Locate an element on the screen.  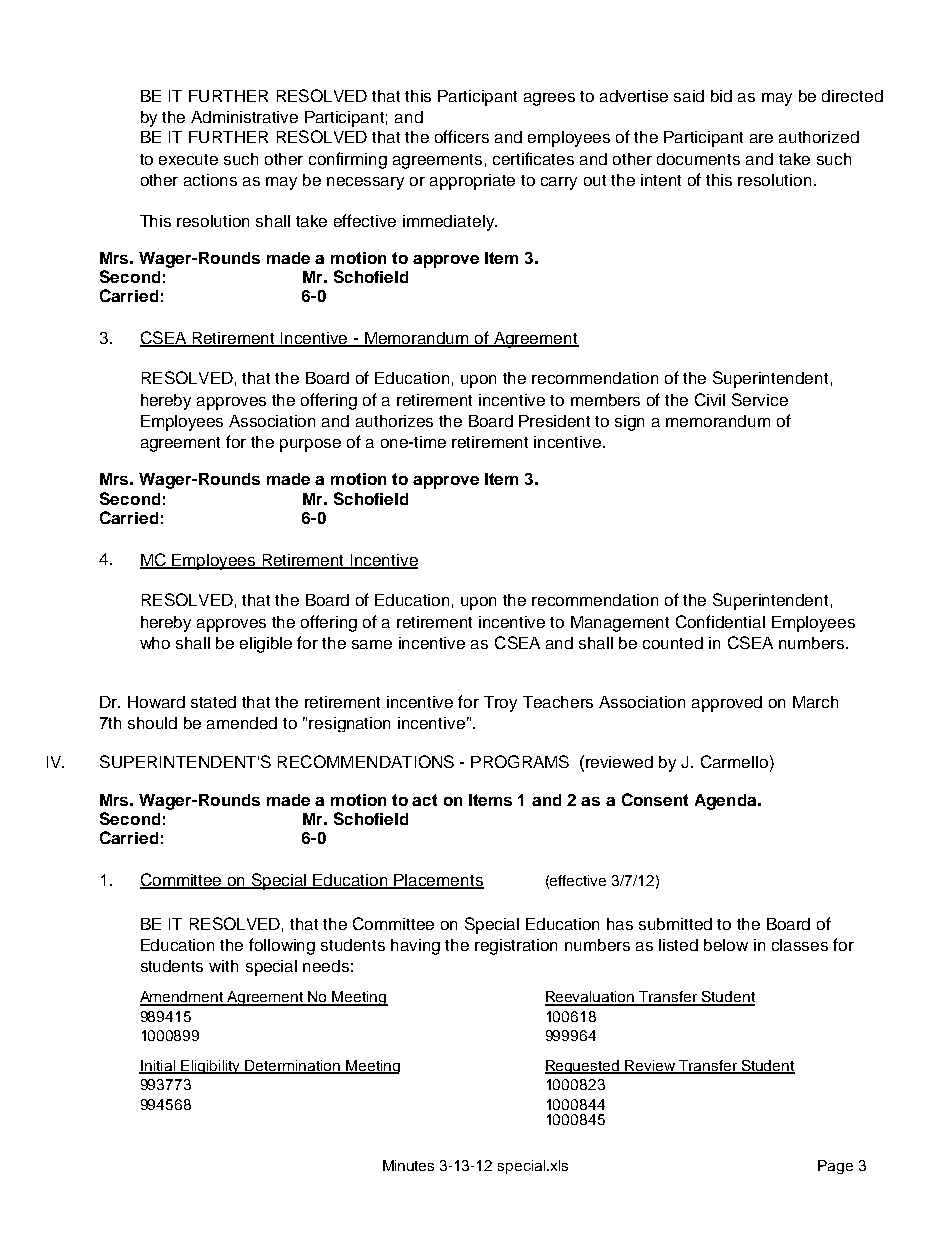
are is located at coordinates (761, 138).
